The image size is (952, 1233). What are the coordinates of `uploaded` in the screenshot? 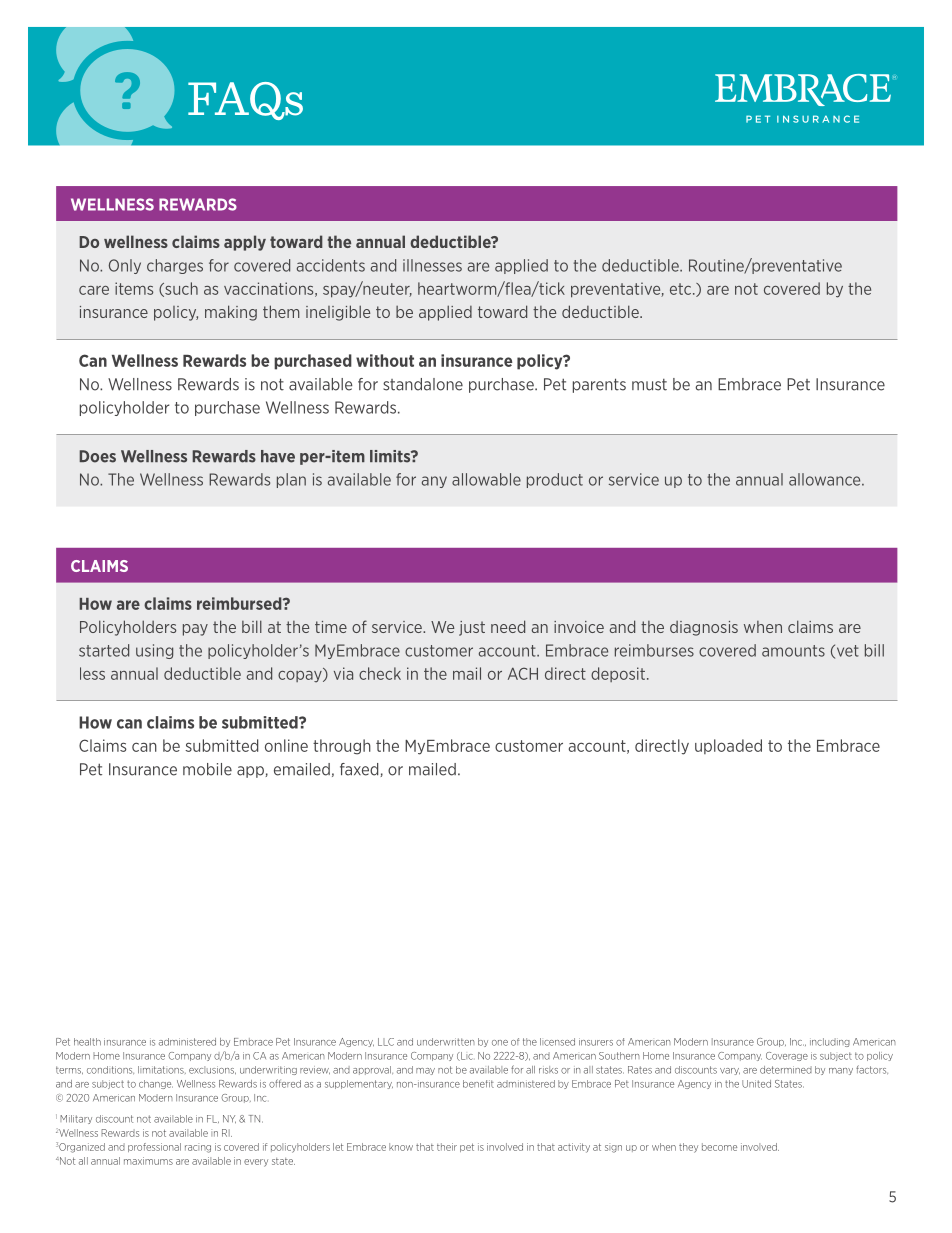 It's located at (728, 746).
